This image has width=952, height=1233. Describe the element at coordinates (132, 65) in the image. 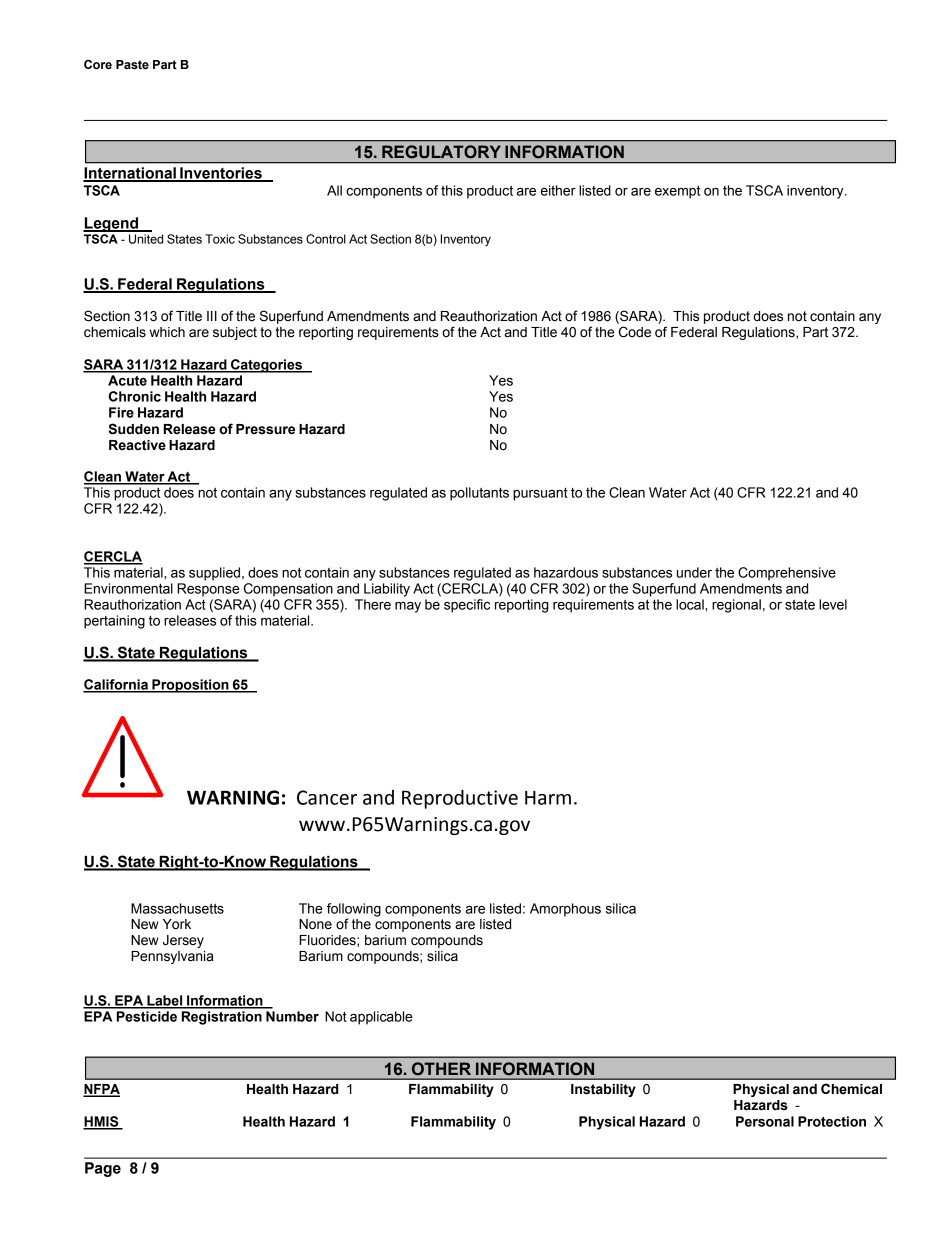

I see `Paste` at that location.
